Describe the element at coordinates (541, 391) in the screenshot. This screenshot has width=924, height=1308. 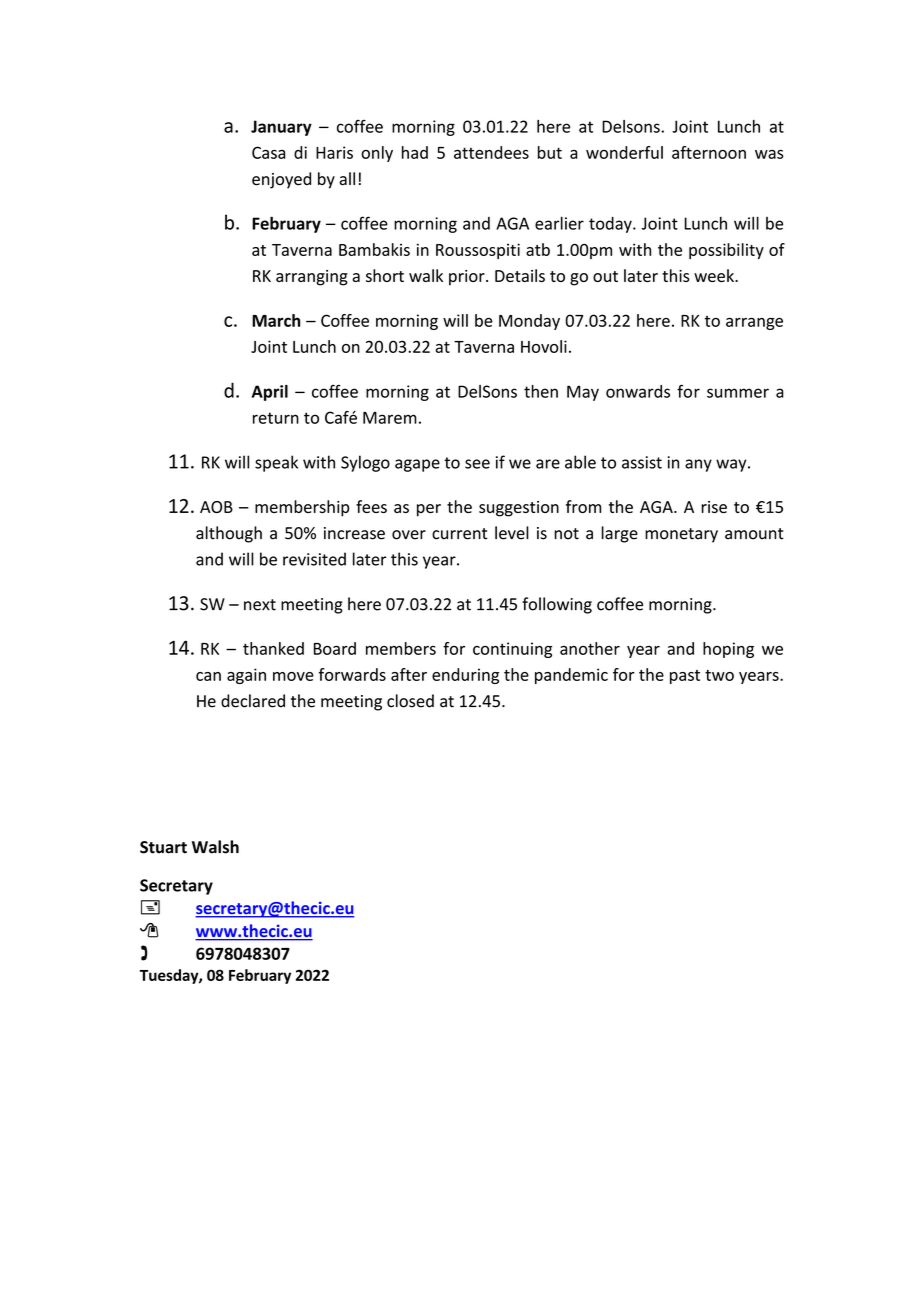
I see `then` at that location.
